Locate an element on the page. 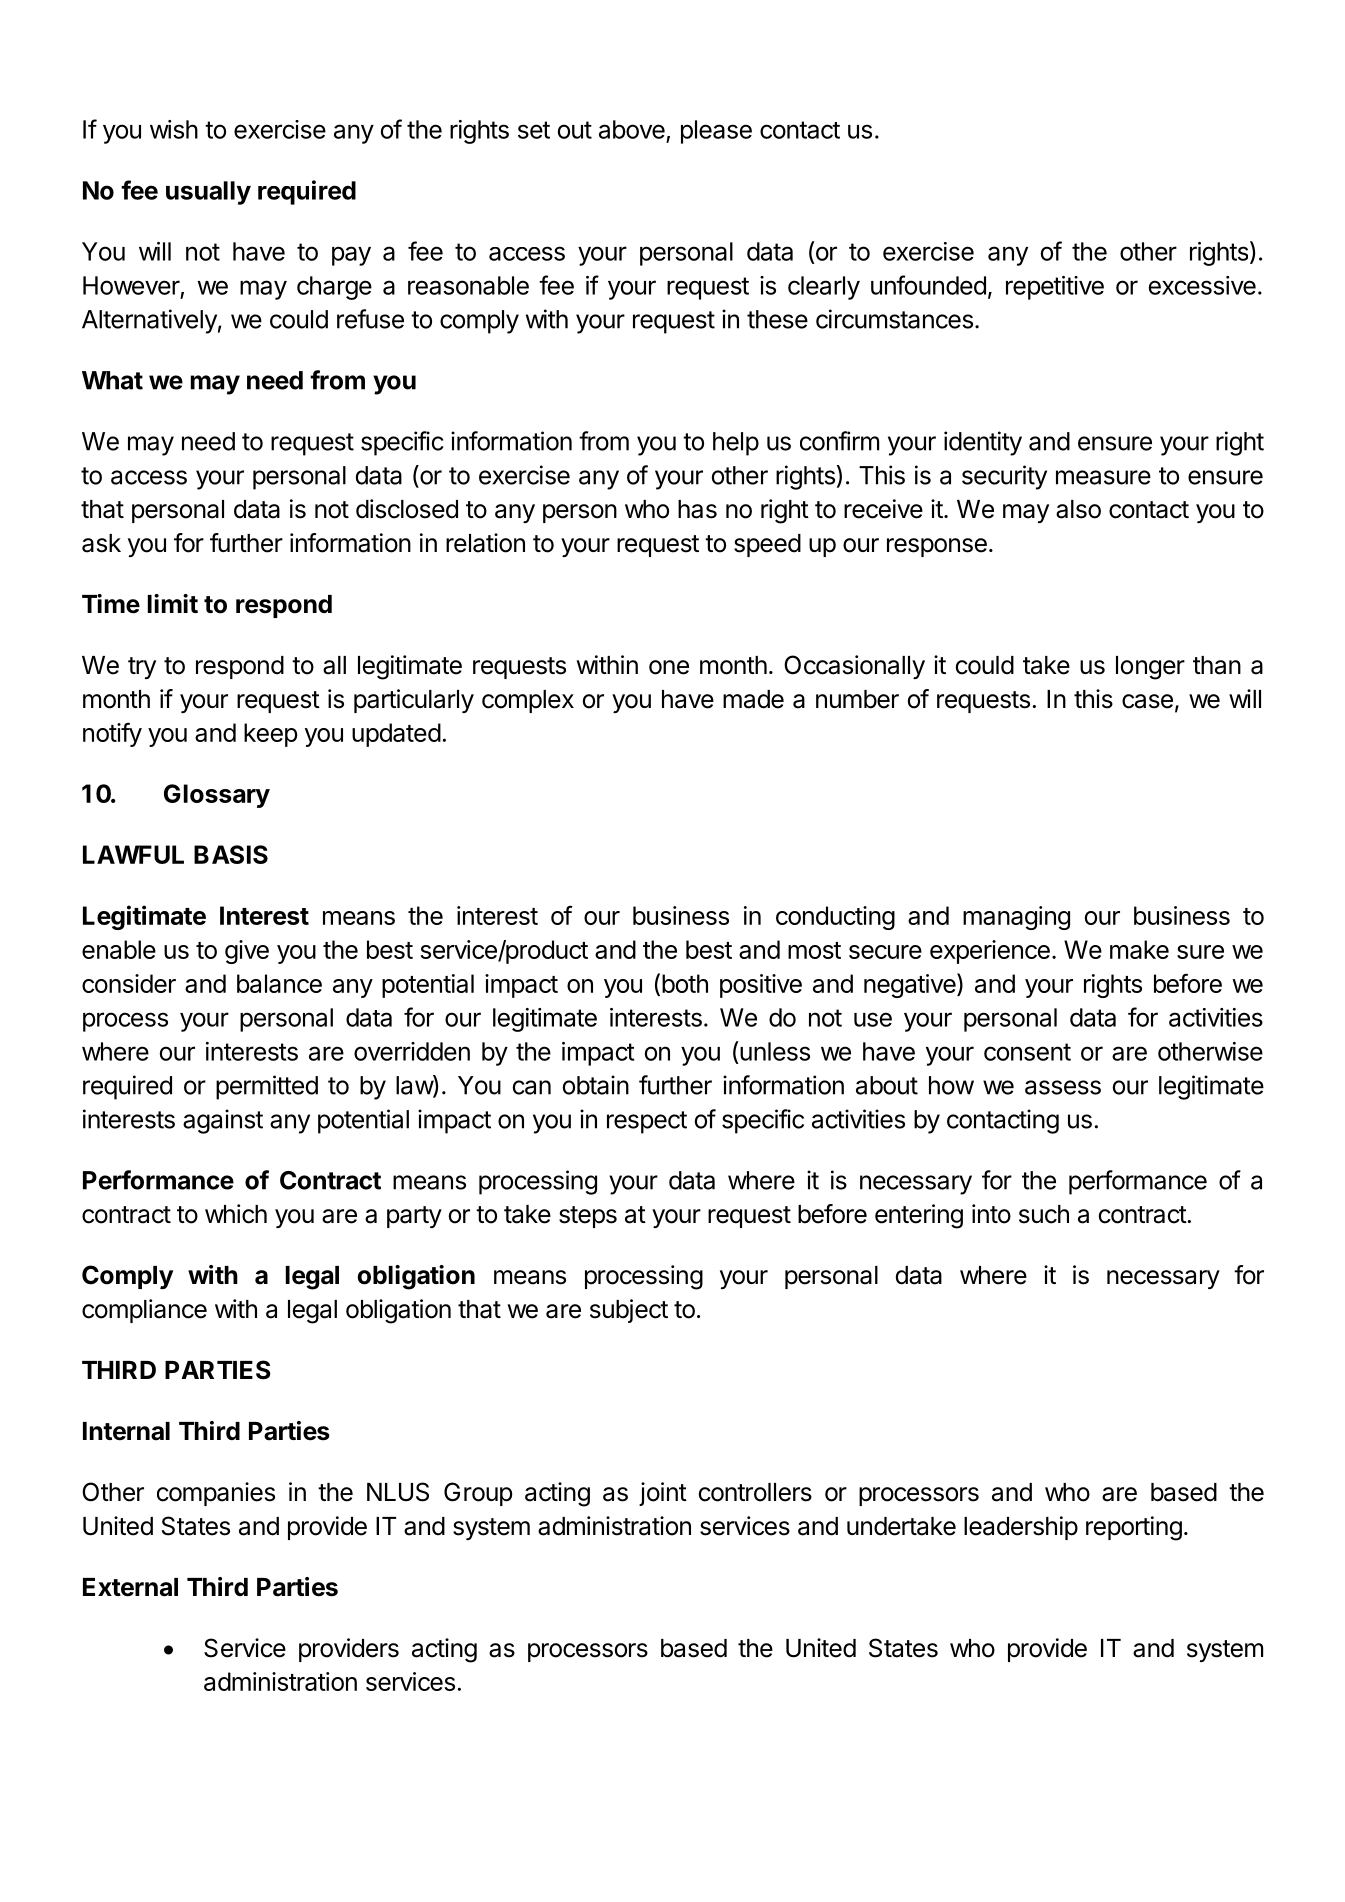 The width and height of the image is (1345, 1902). make is located at coordinates (1139, 949).
